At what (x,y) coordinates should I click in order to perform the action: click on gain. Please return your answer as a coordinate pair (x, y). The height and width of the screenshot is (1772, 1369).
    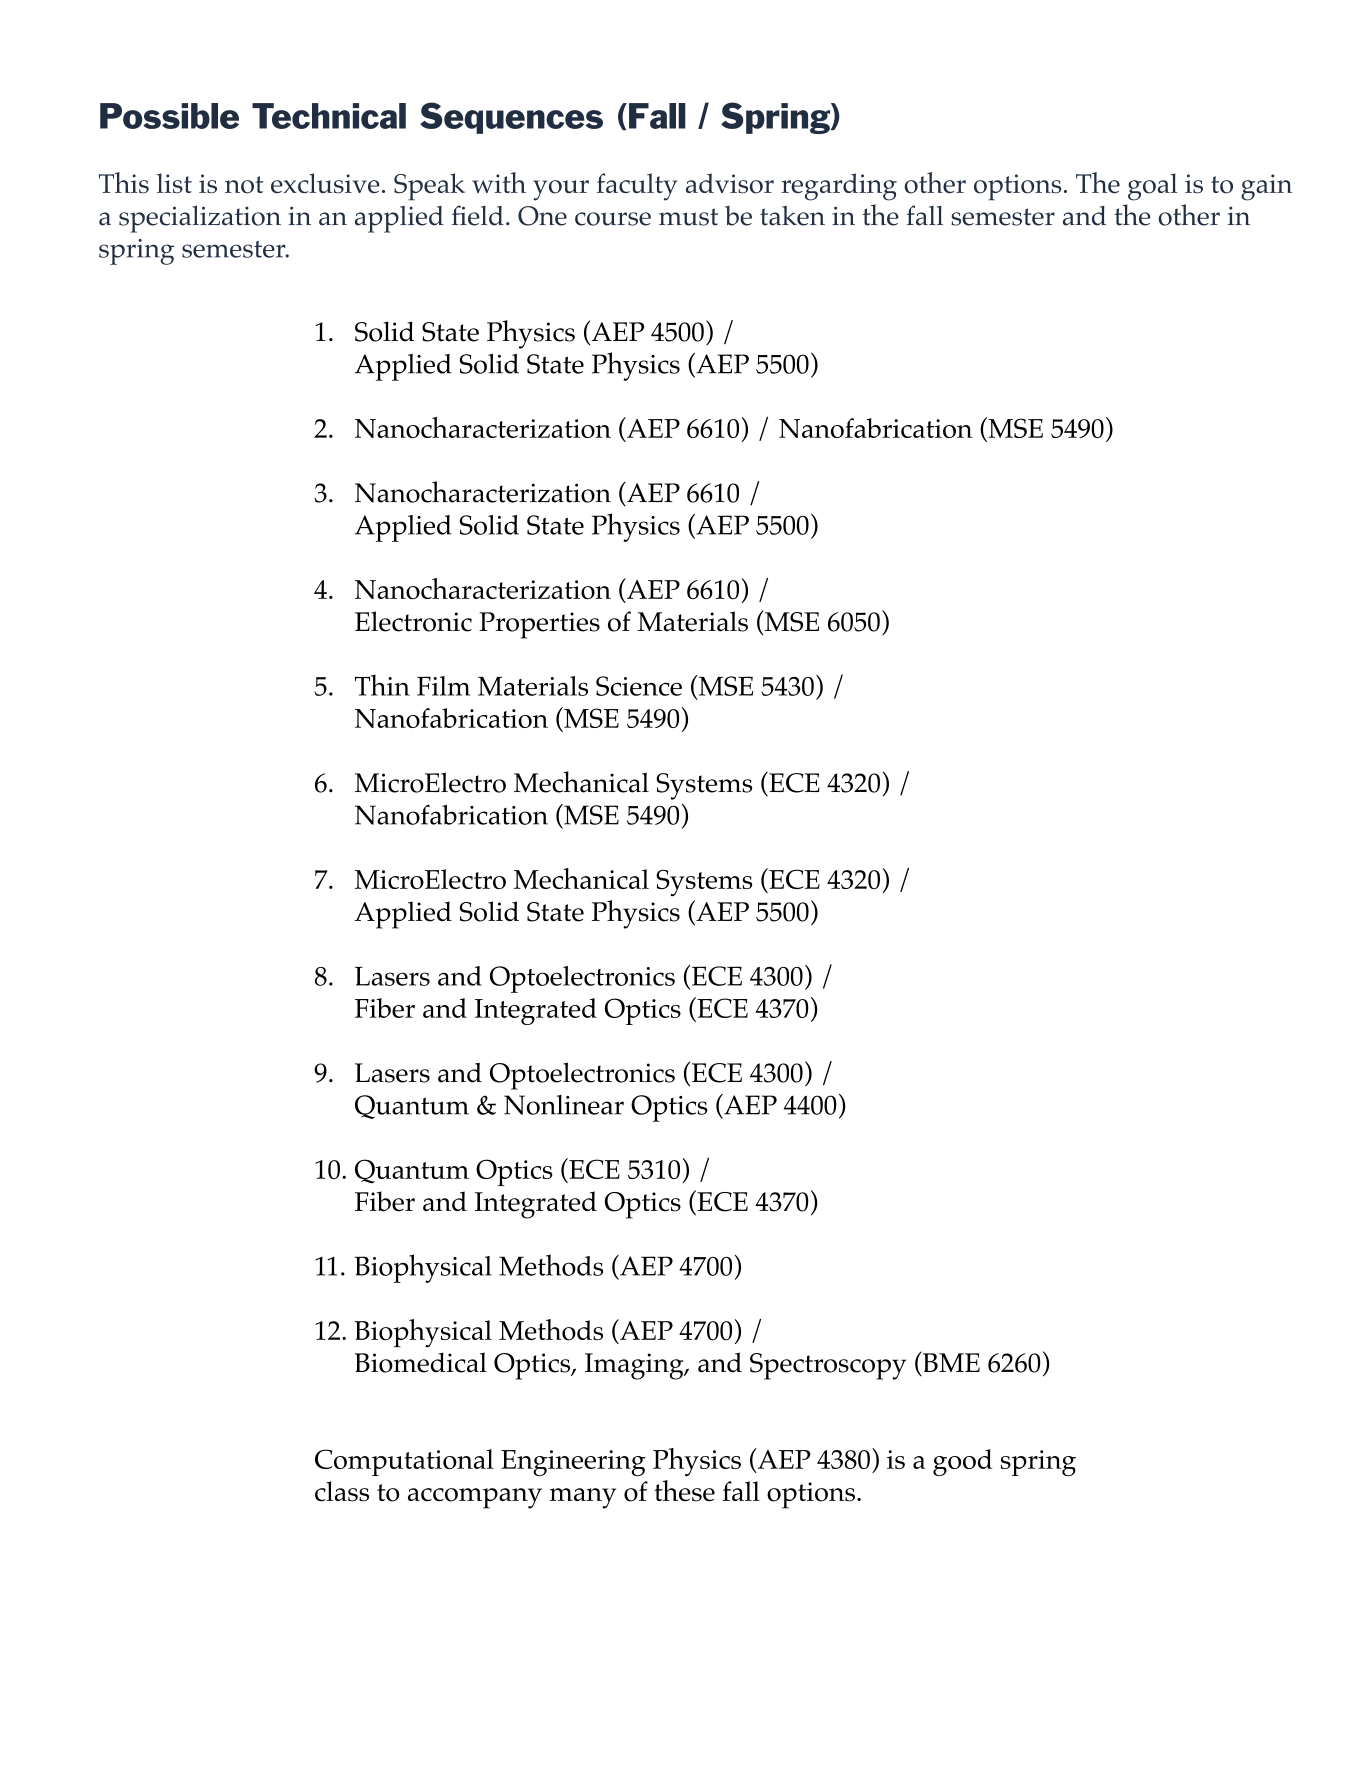
    Looking at the image, I should click on (1266, 187).
